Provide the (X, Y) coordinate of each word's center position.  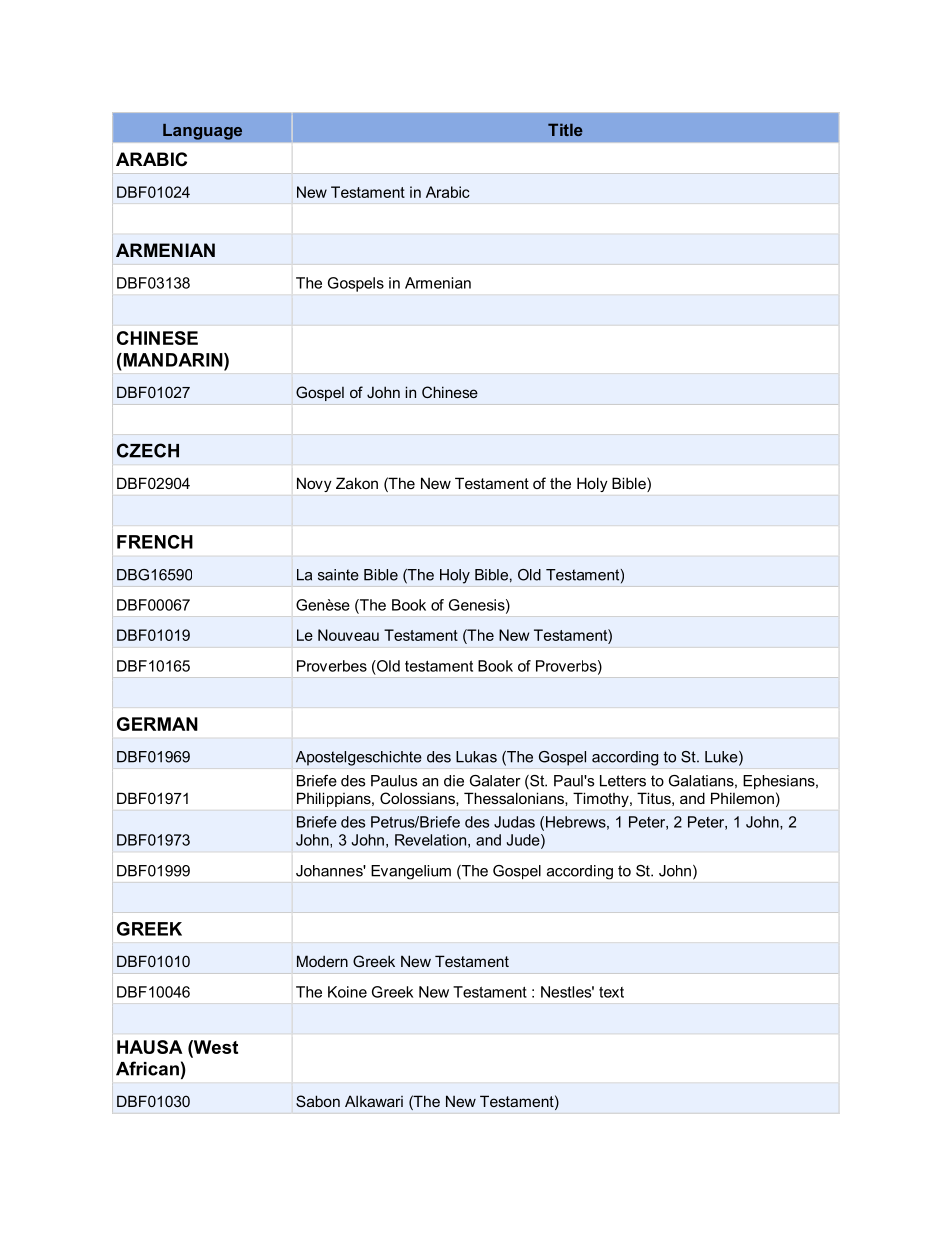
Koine (347, 992)
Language (202, 131)
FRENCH (155, 542)
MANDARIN (173, 360)
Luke (722, 758)
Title (565, 129)
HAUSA (150, 1047)
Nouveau (348, 635)
